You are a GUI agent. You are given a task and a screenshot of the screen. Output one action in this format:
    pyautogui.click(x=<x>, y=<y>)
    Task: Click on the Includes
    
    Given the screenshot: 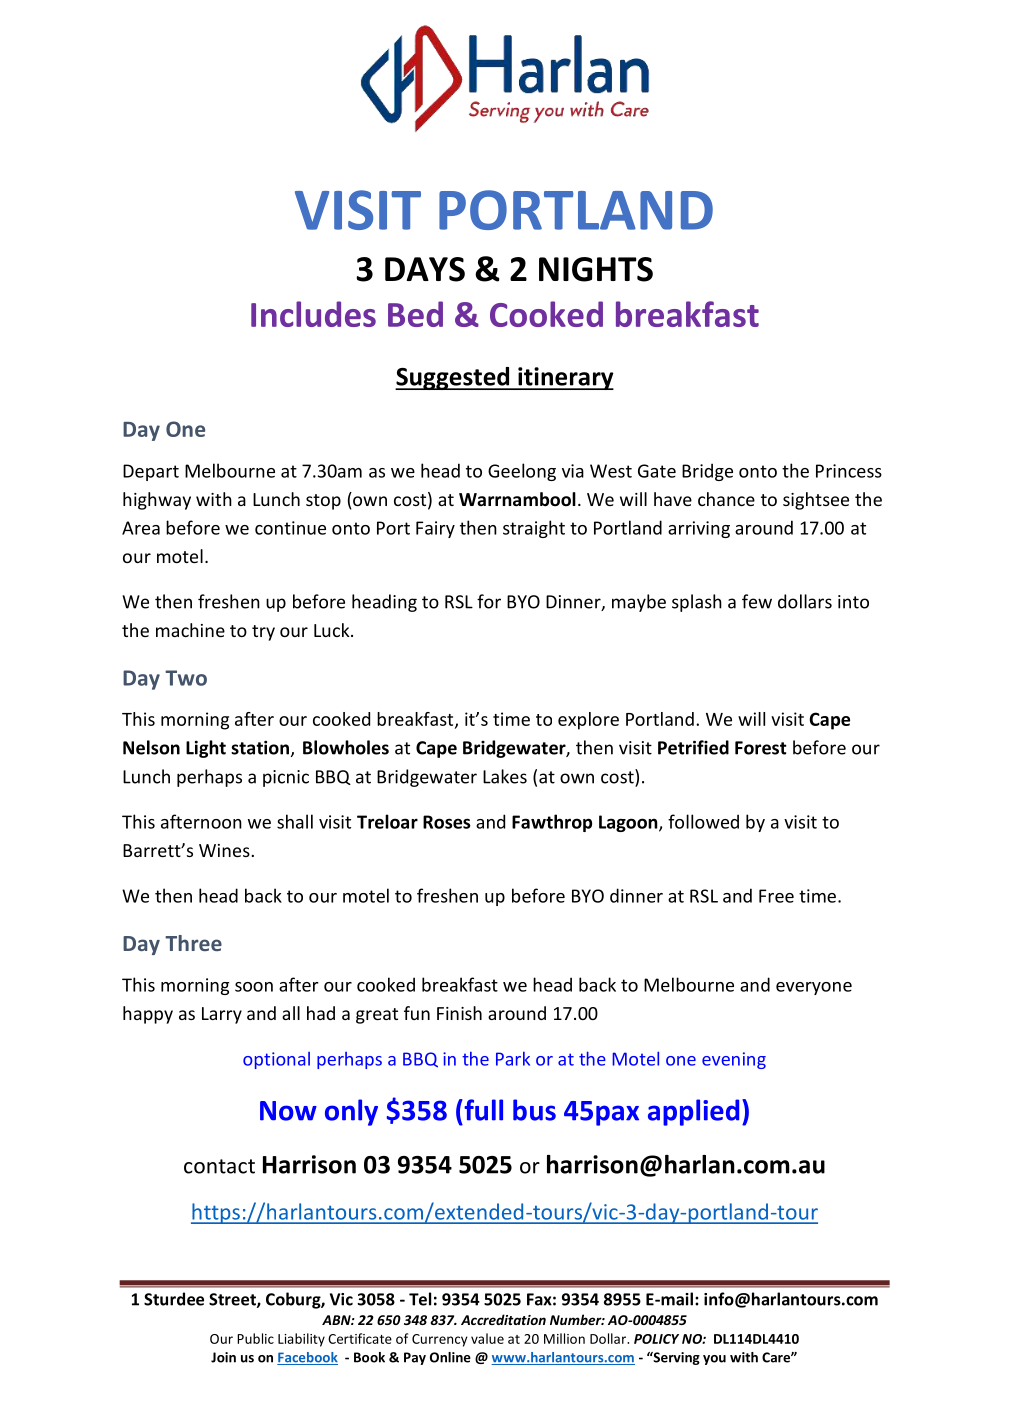 What is the action you would take?
    pyautogui.click(x=313, y=314)
